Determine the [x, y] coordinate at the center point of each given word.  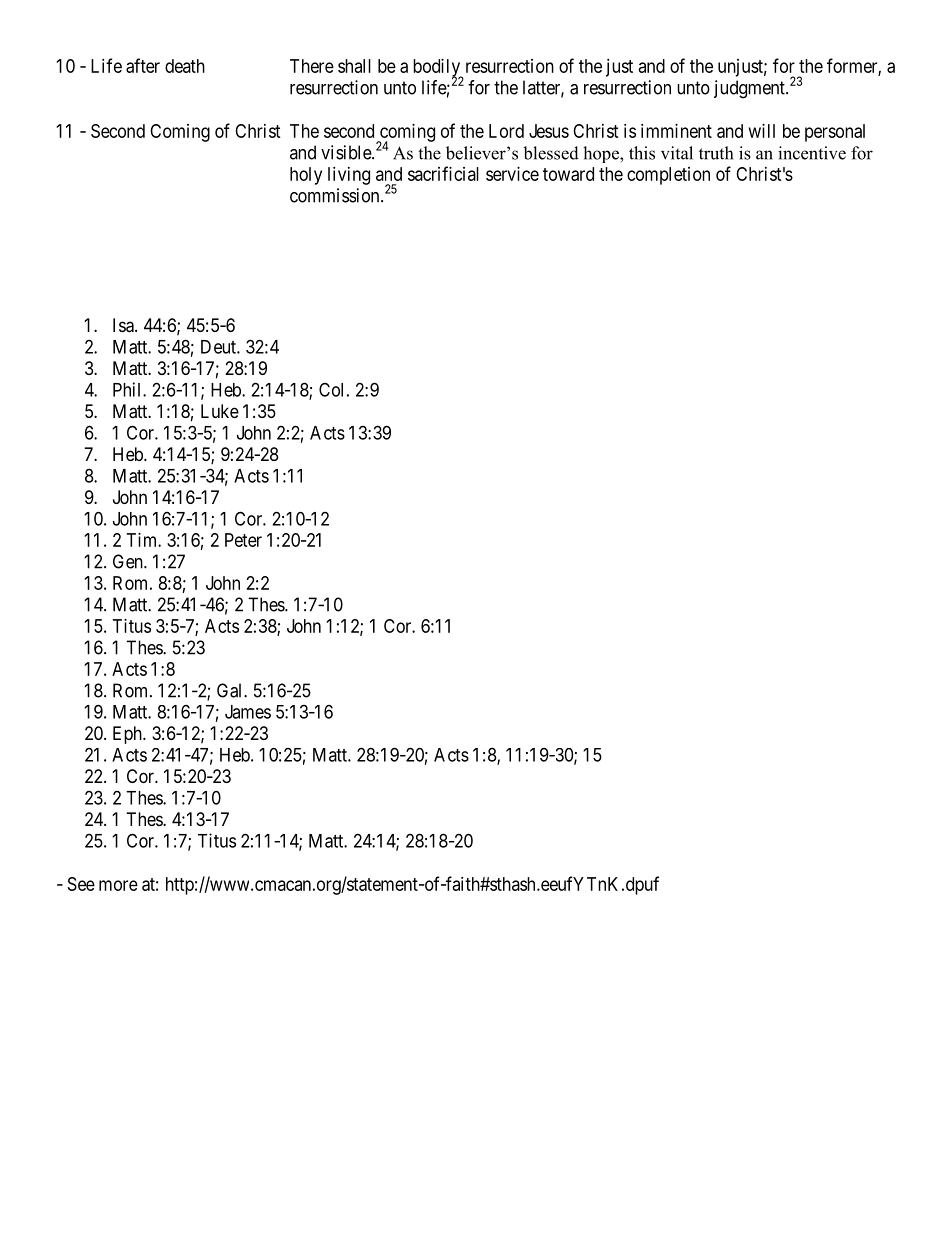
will [762, 131]
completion [668, 176]
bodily [438, 69]
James [248, 712]
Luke [220, 411]
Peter [243, 540]
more [118, 885]
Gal [231, 690]
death [185, 66]
